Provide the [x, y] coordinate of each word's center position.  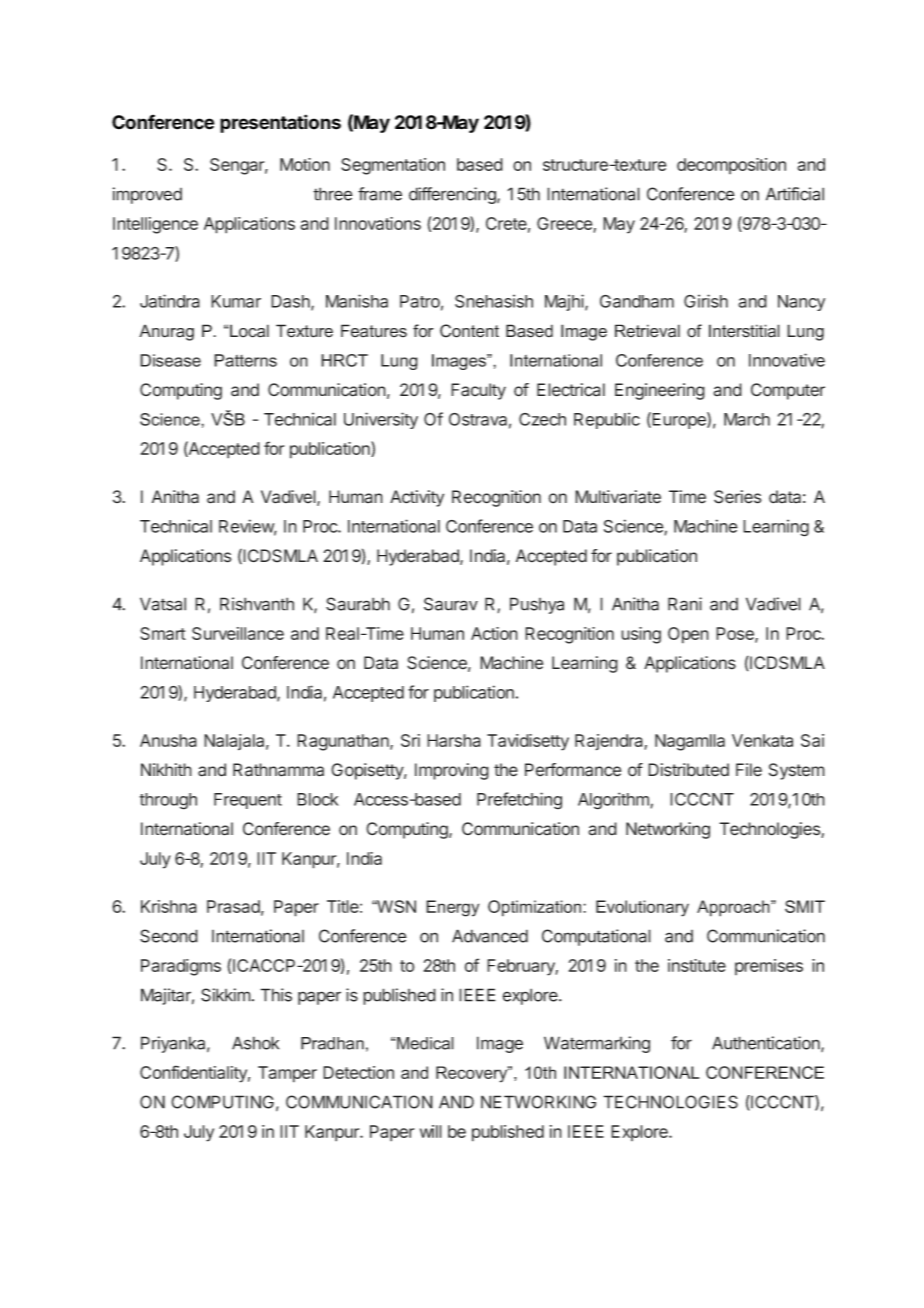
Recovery [473, 1074]
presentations [280, 123]
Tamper [287, 1074]
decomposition [731, 166]
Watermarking [597, 1044]
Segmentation [393, 166]
